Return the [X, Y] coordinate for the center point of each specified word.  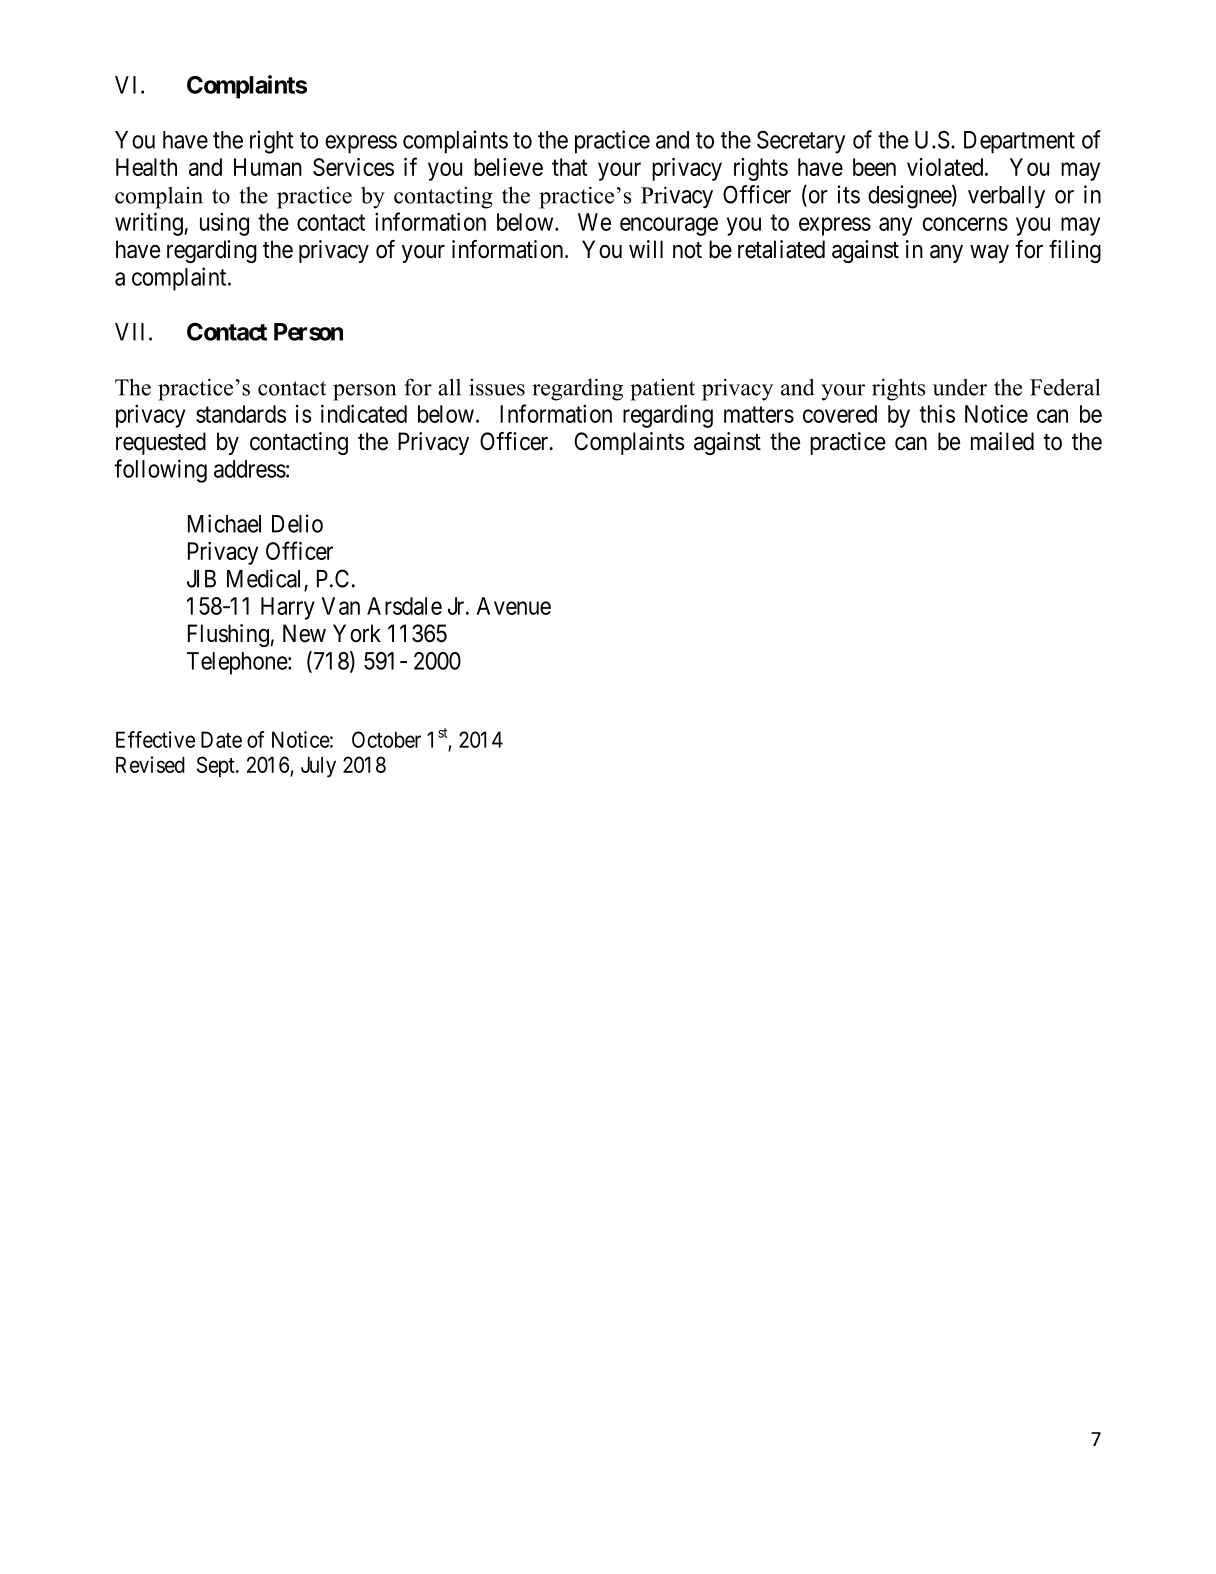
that [570, 167]
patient [662, 390]
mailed [1002, 441]
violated [946, 167]
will [646, 249]
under [960, 387]
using [224, 224]
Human [268, 167]
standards [241, 414]
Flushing [228, 635]
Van [341, 606]
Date [221, 739]
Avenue [514, 606]
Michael [224, 523]
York [357, 633]
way [989, 254]
